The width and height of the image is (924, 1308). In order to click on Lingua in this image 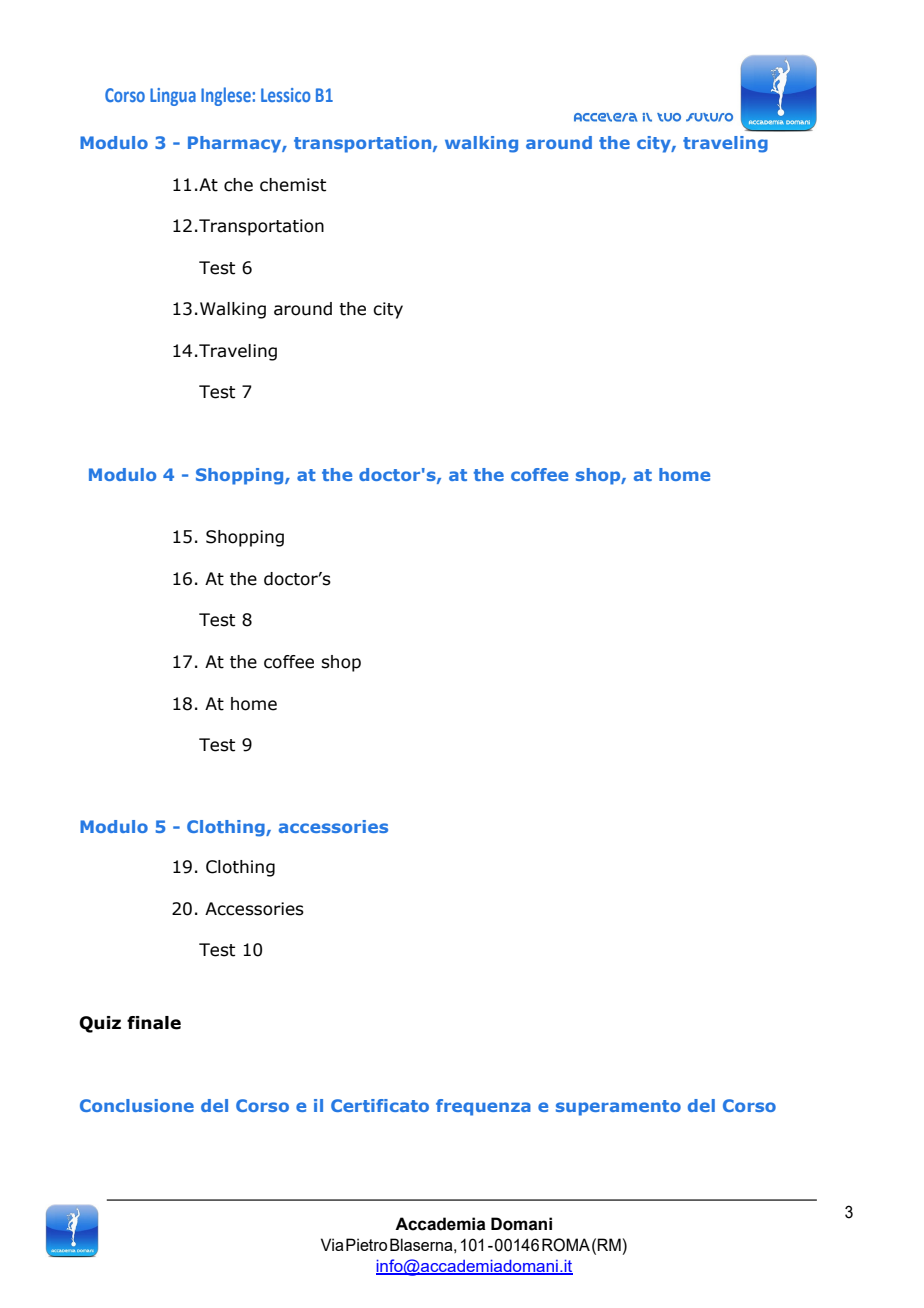, I will do `click(173, 97)`.
